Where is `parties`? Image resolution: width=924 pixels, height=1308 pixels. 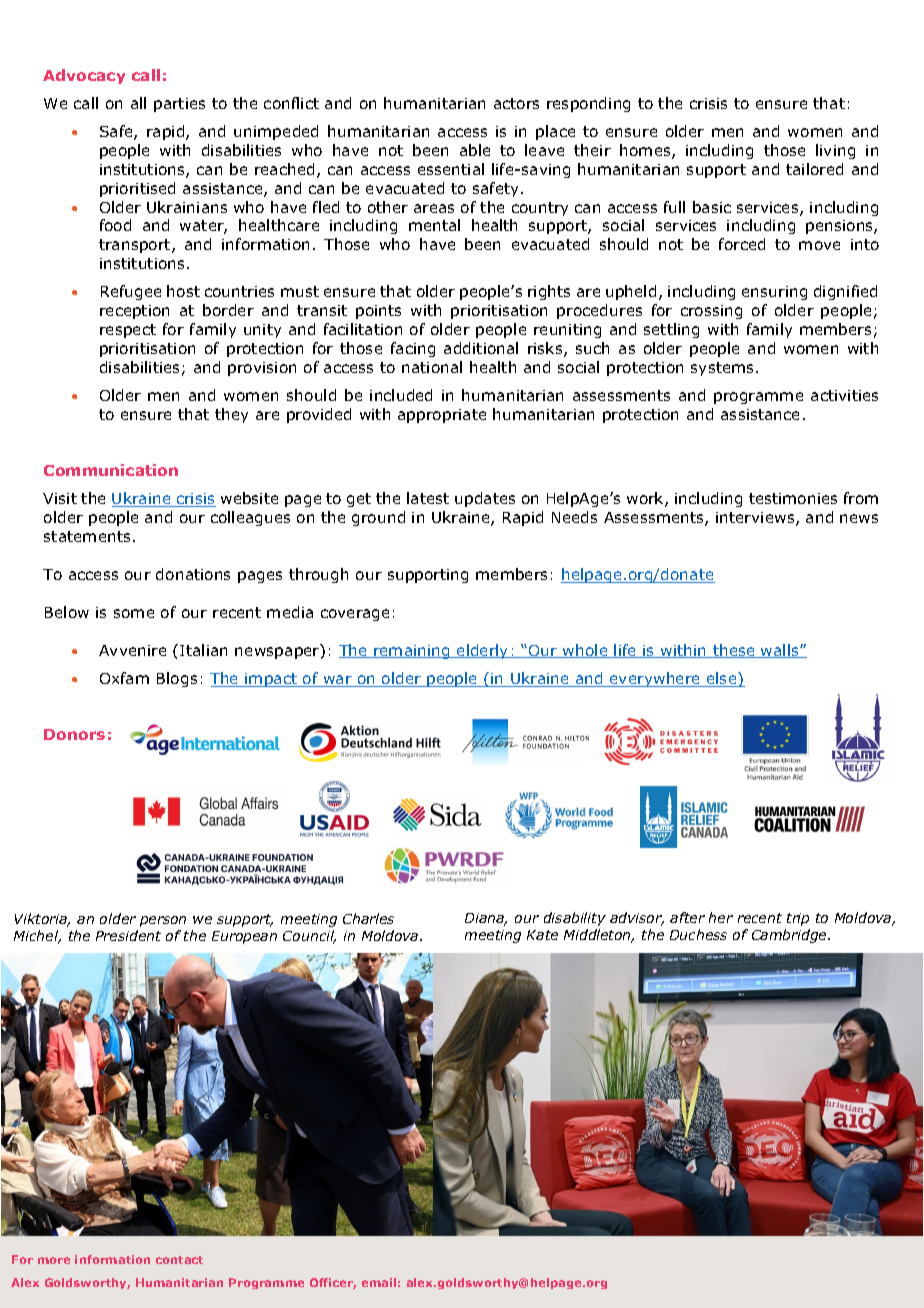
parties is located at coordinates (179, 105).
